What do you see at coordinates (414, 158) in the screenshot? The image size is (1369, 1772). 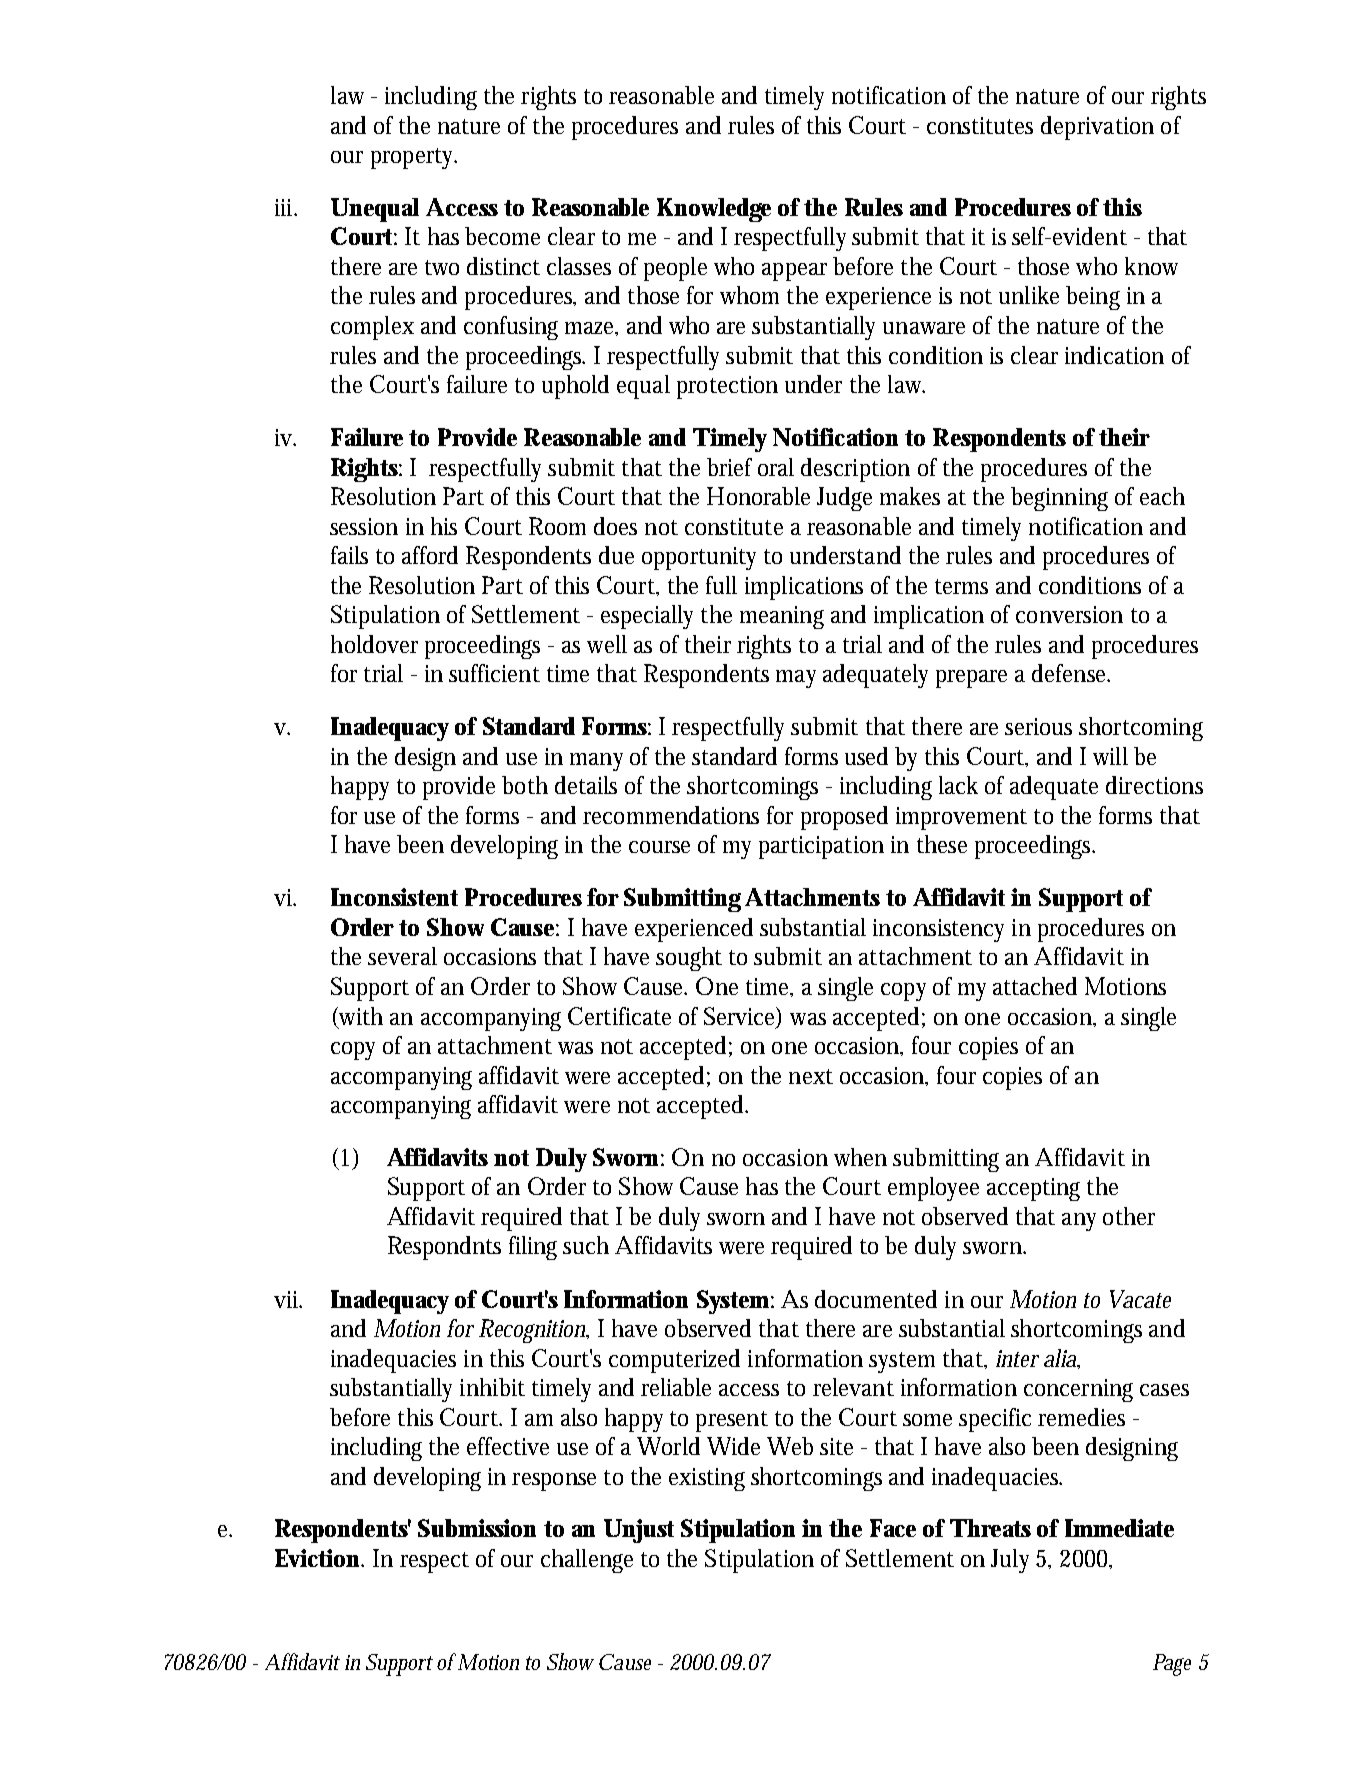 I see `property` at bounding box center [414, 158].
